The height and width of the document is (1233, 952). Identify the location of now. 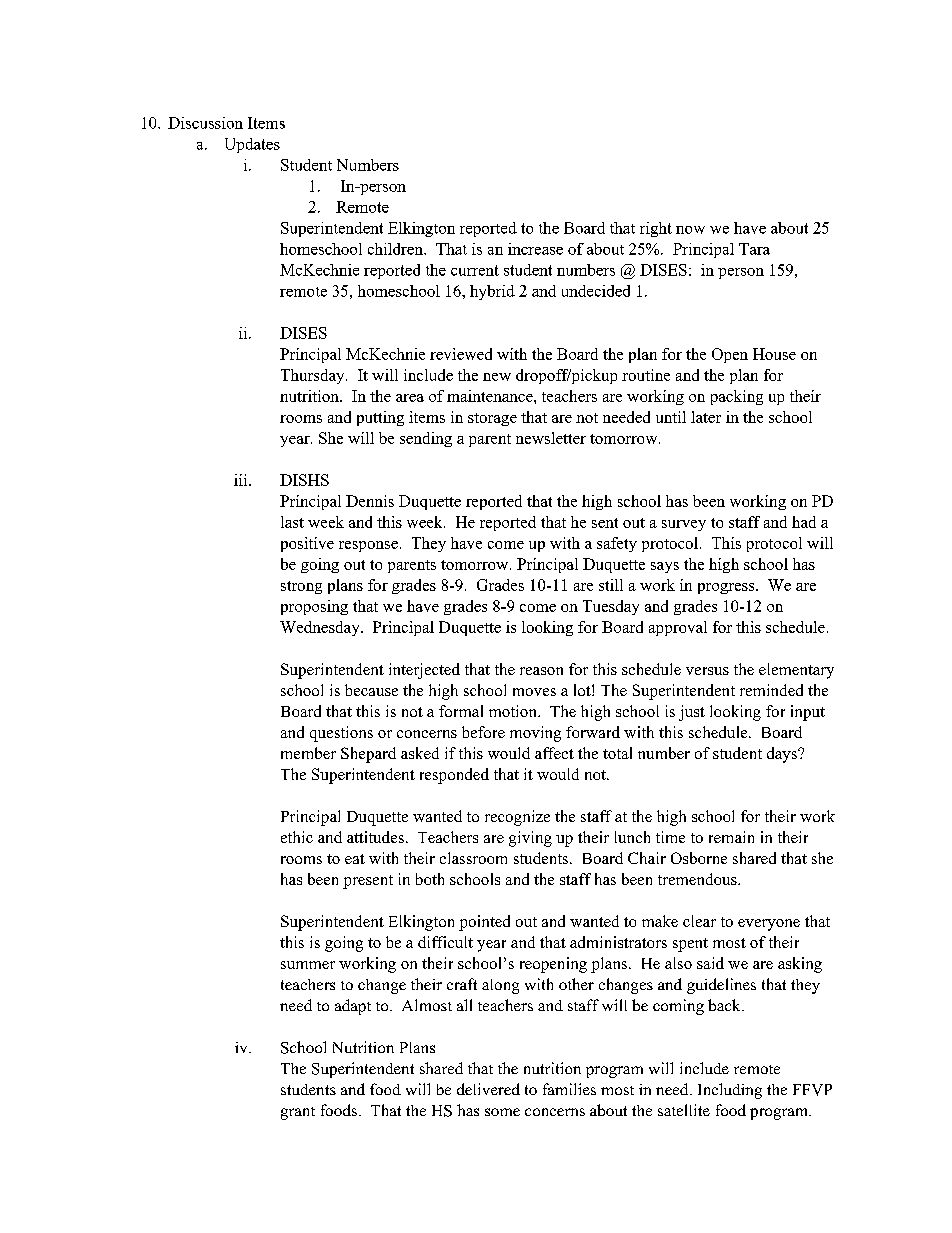
(690, 230).
